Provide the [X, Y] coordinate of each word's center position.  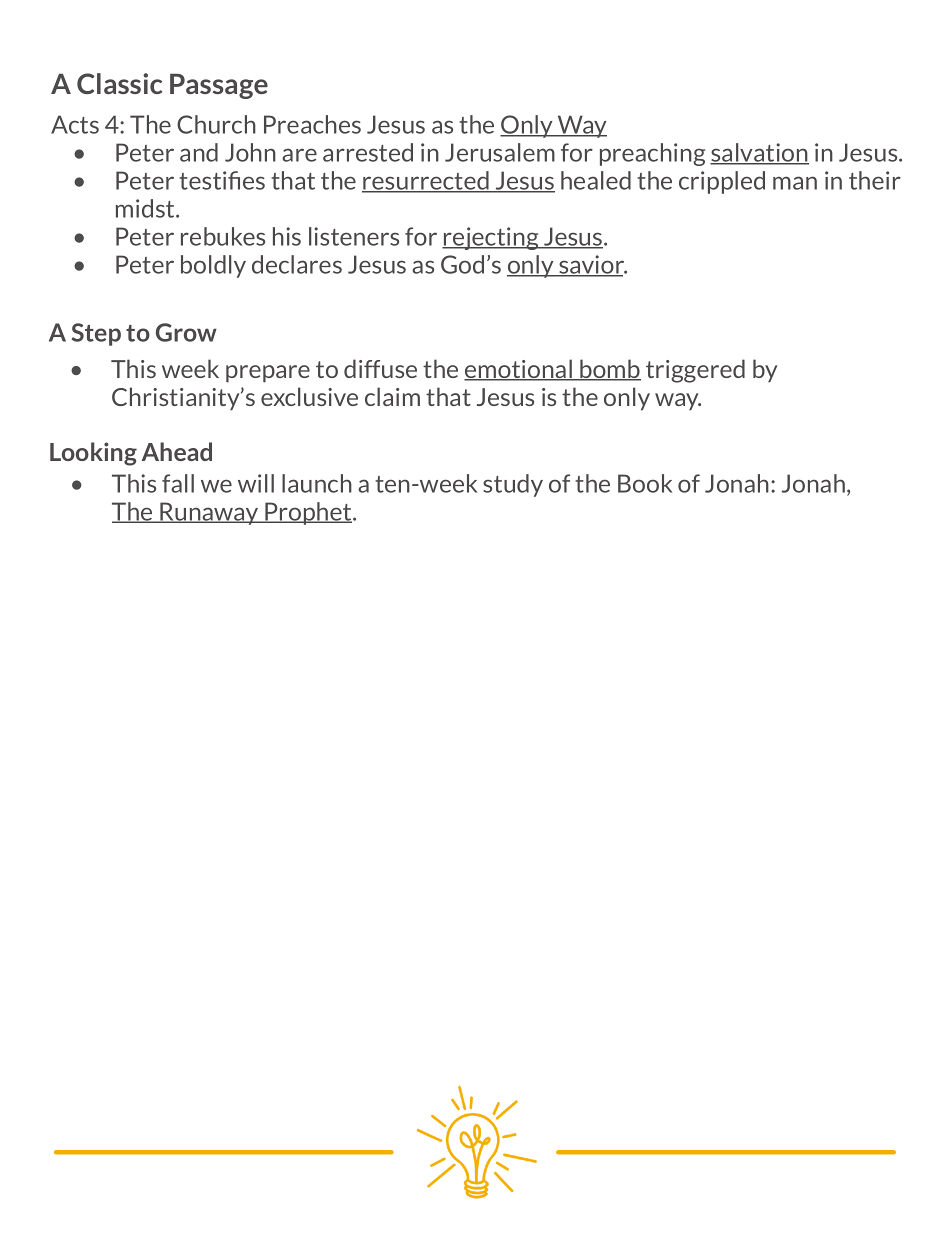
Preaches [312, 124]
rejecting [491, 238]
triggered [695, 371]
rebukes [223, 236]
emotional [519, 370]
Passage [219, 86]
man [795, 183]
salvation [759, 153]
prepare [268, 374]
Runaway [209, 513]
